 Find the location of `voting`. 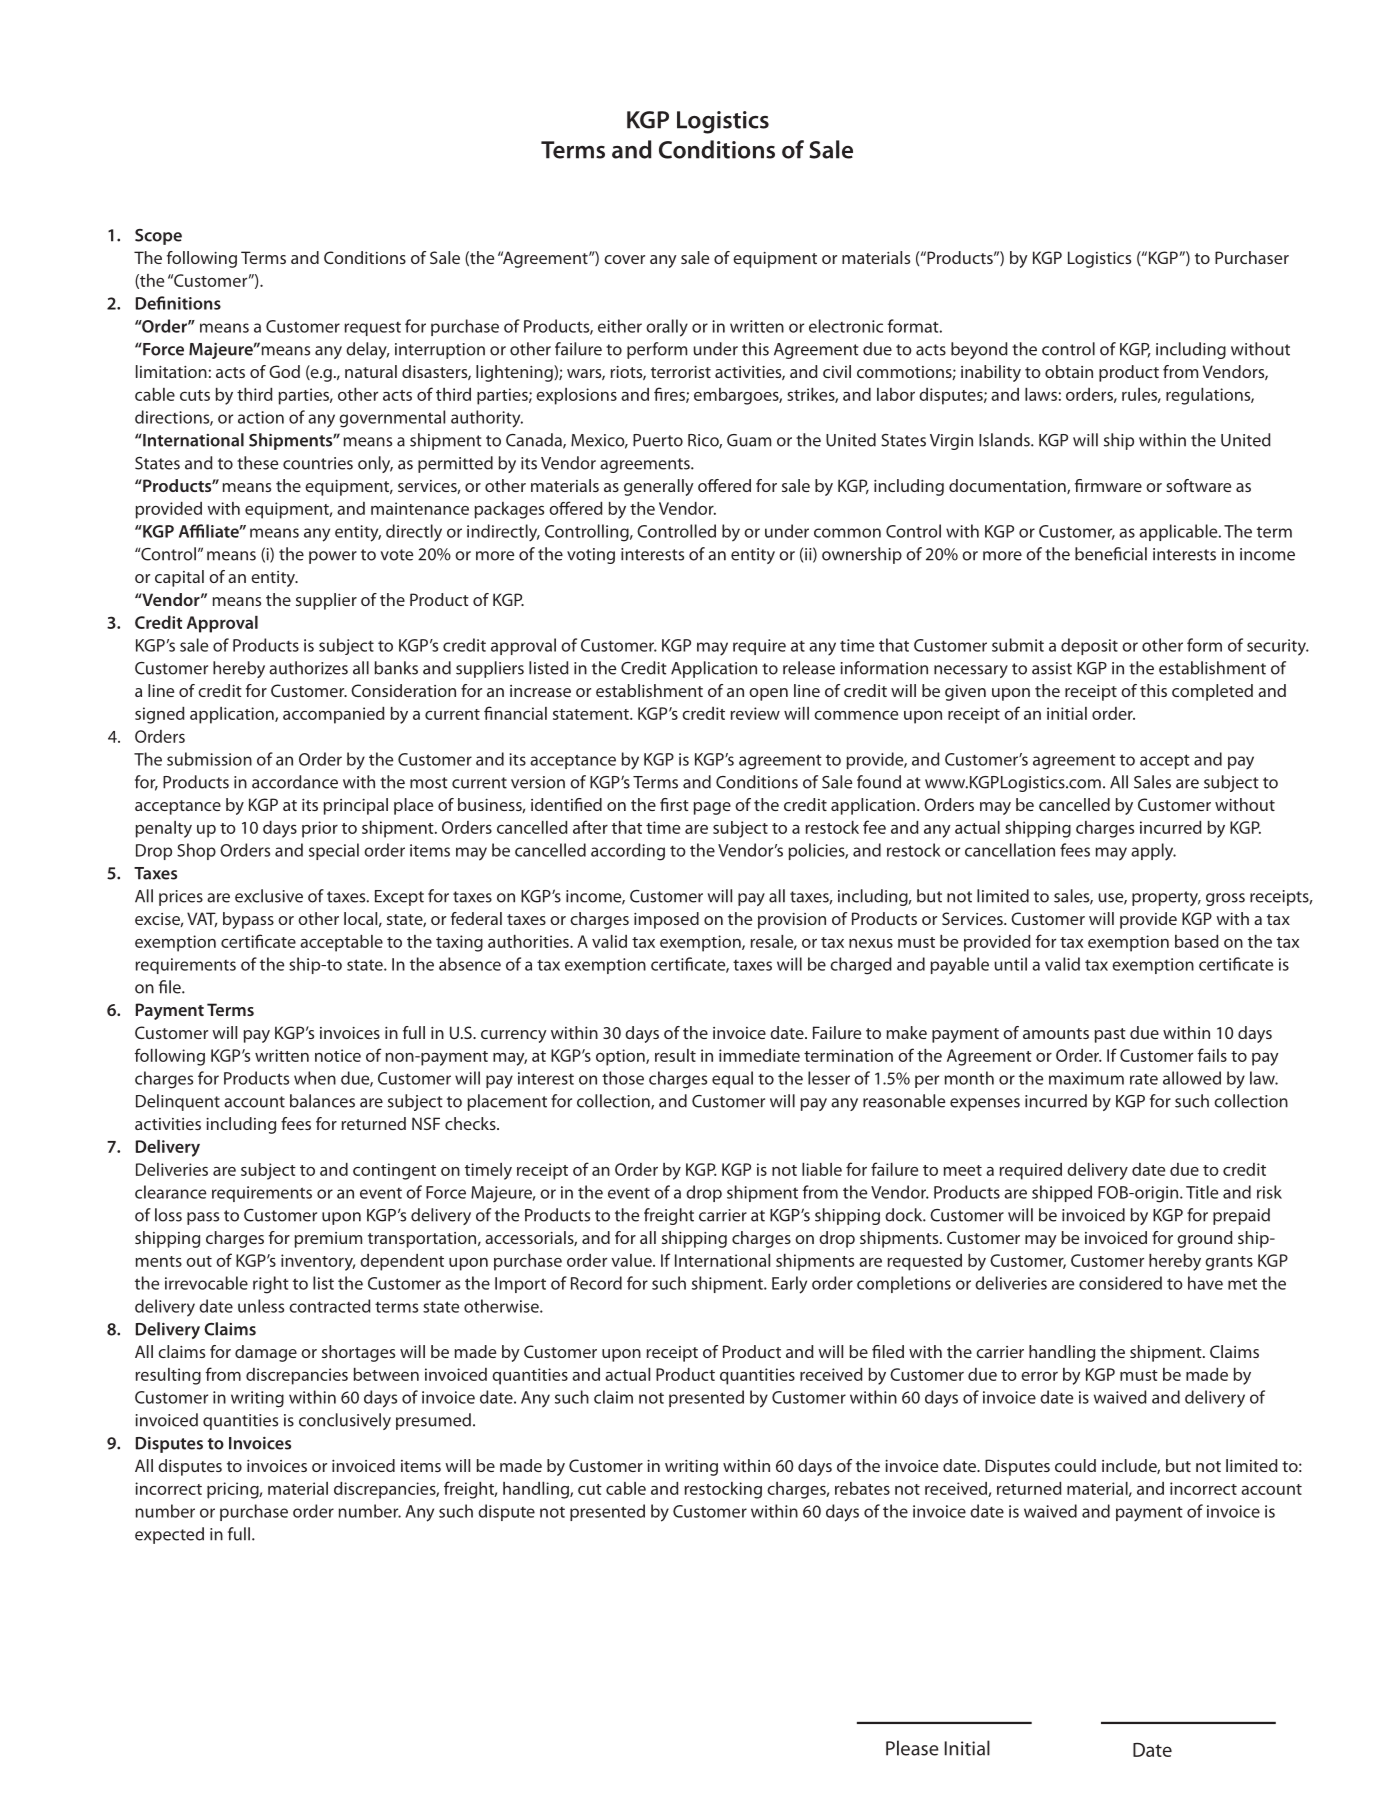

voting is located at coordinates (591, 556).
